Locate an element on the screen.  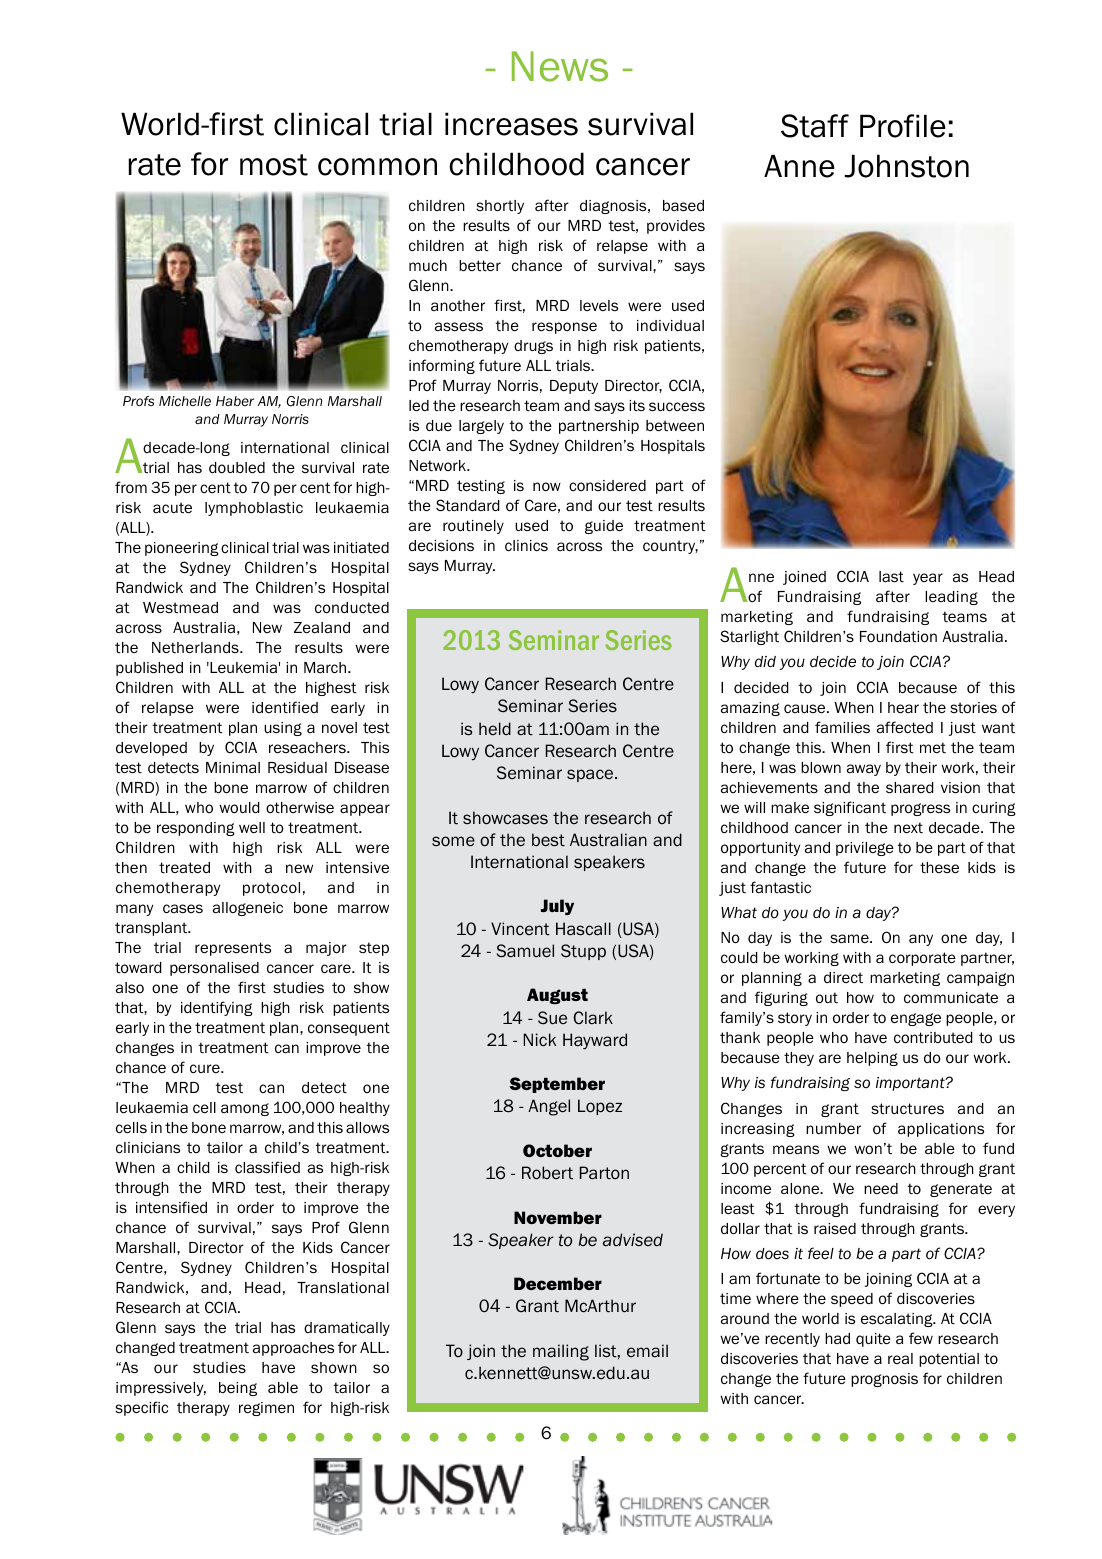
most is located at coordinates (274, 165).
